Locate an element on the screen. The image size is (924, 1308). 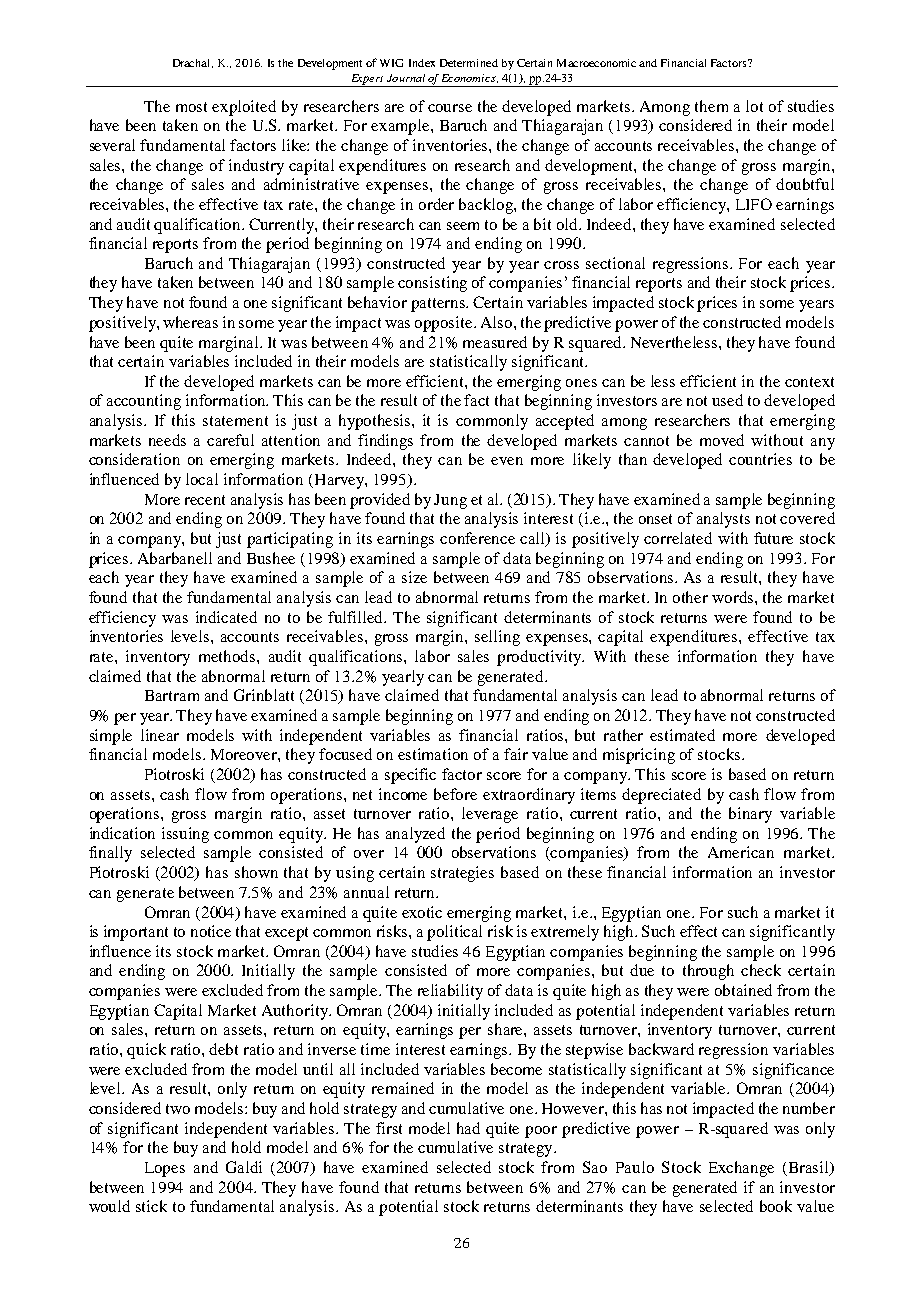
selling is located at coordinates (497, 638).
